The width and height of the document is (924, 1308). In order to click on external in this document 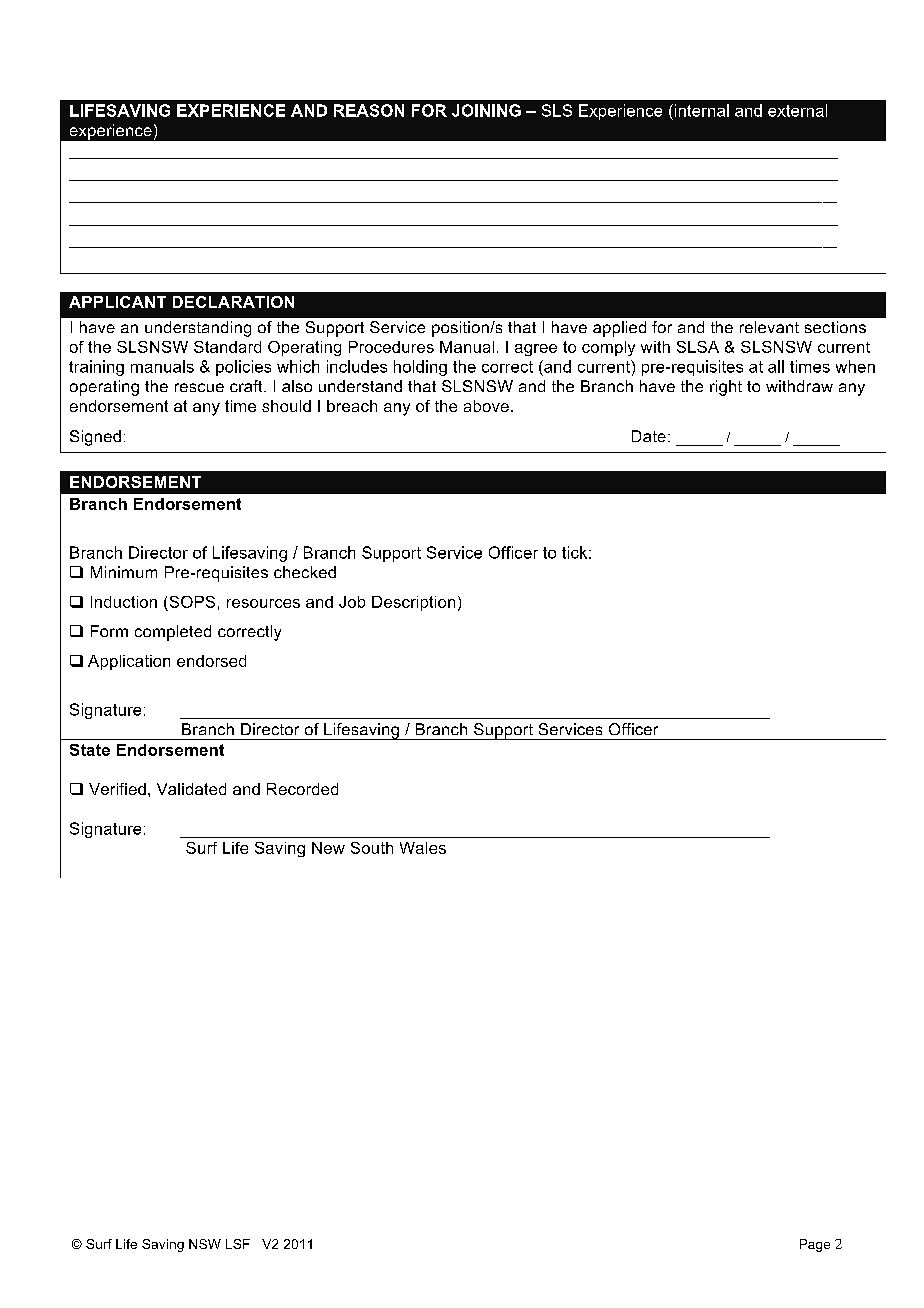, I will do `click(797, 110)`.
